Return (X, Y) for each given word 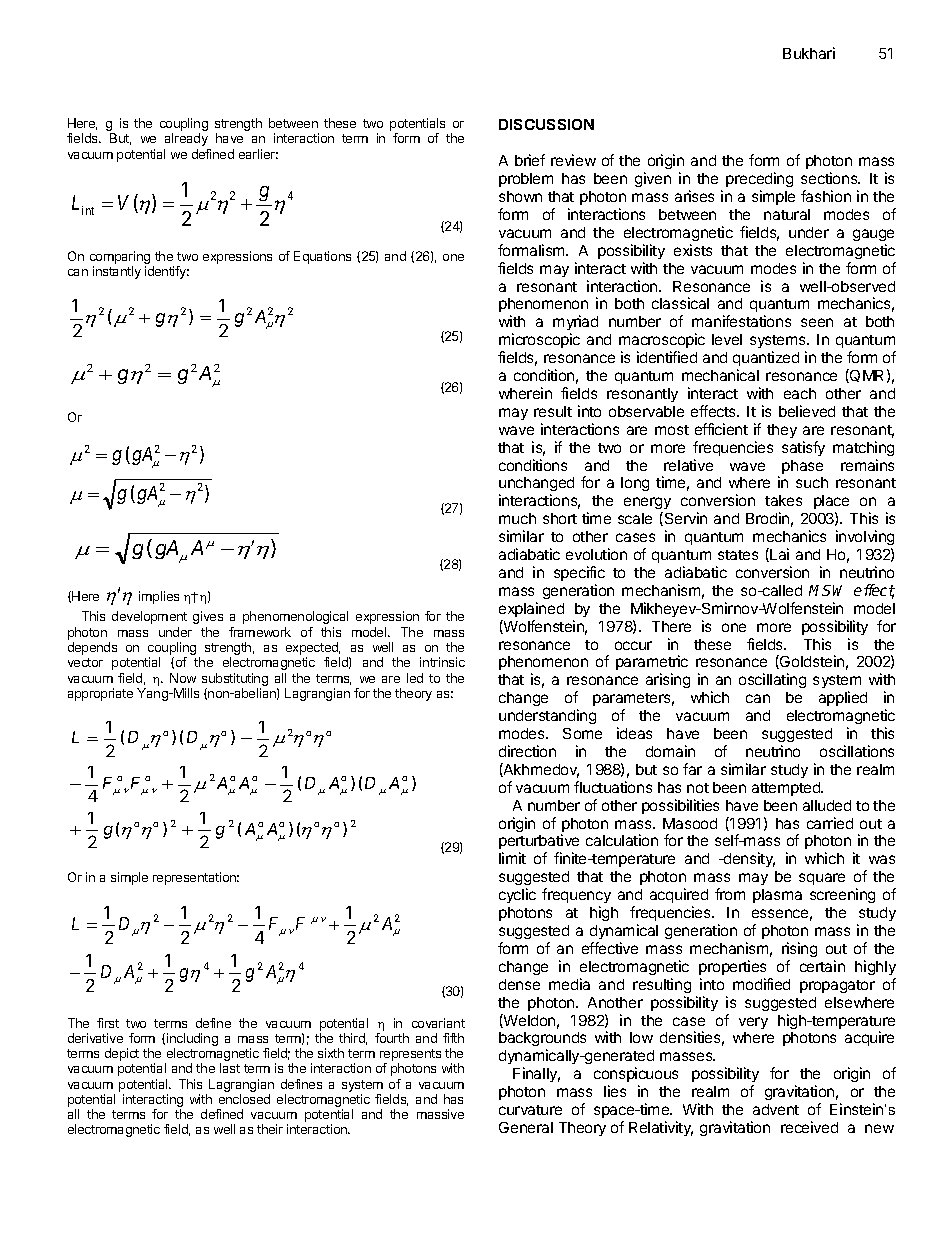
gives (208, 617)
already (186, 139)
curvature (530, 1110)
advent (776, 1109)
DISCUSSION (546, 124)
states (738, 555)
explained (531, 609)
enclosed (244, 1099)
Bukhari (809, 53)
